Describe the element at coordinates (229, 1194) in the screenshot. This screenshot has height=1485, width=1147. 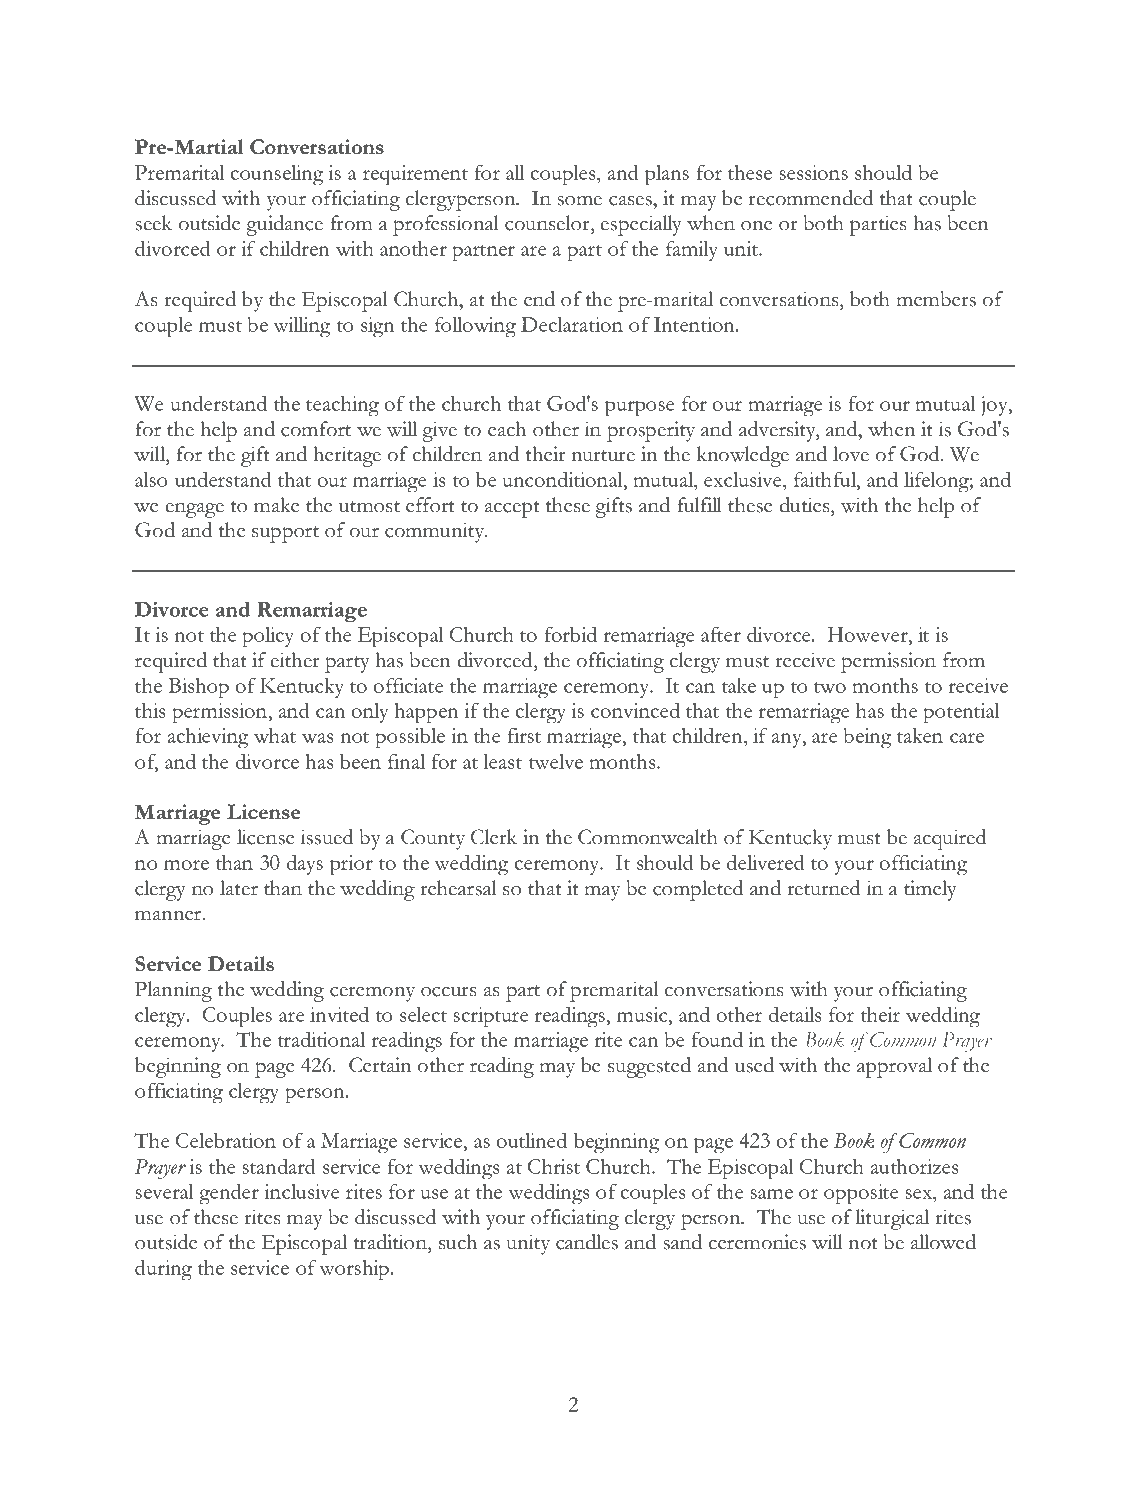
I see `gender` at that location.
